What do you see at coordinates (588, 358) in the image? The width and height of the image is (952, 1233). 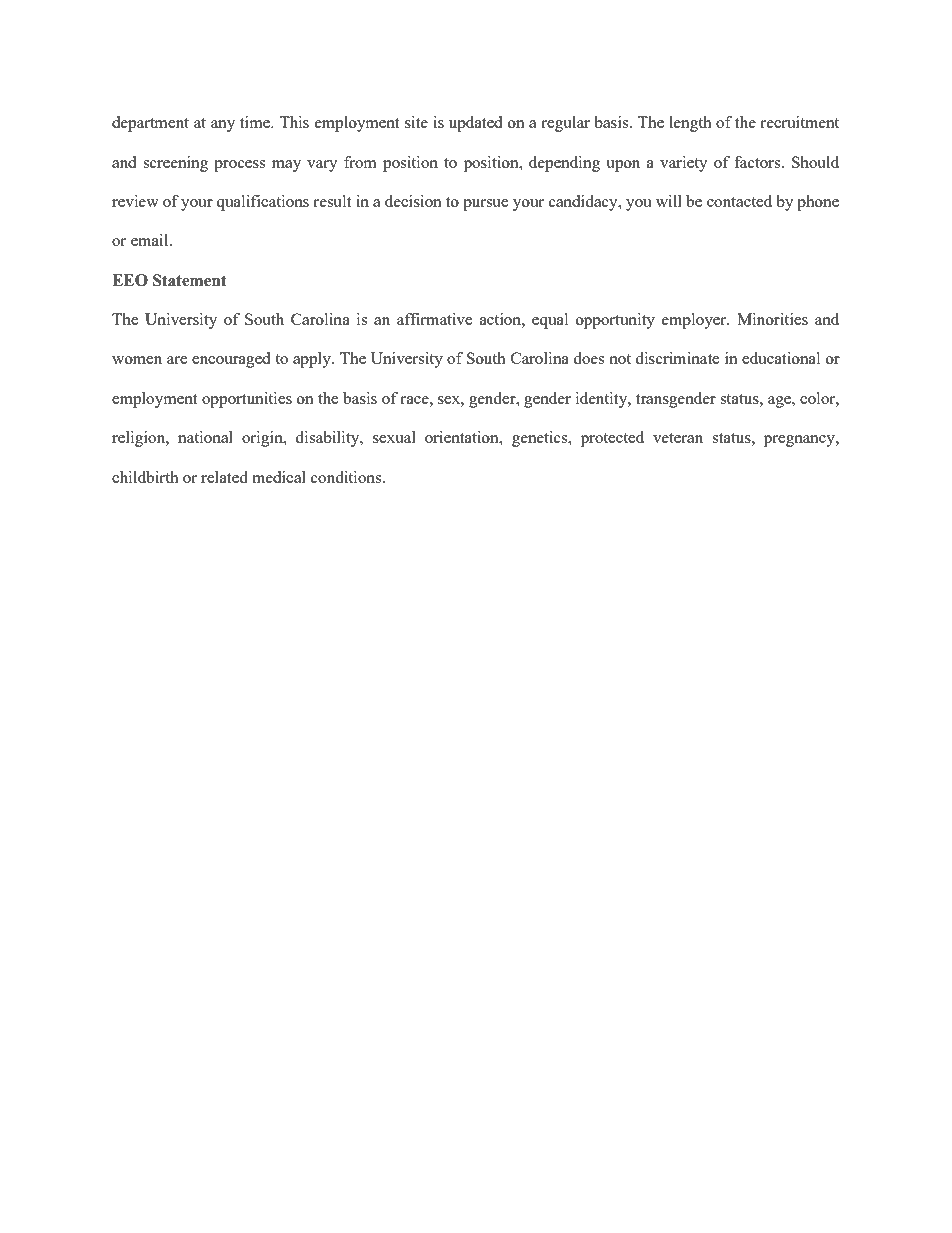 I see `does` at bounding box center [588, 358].
